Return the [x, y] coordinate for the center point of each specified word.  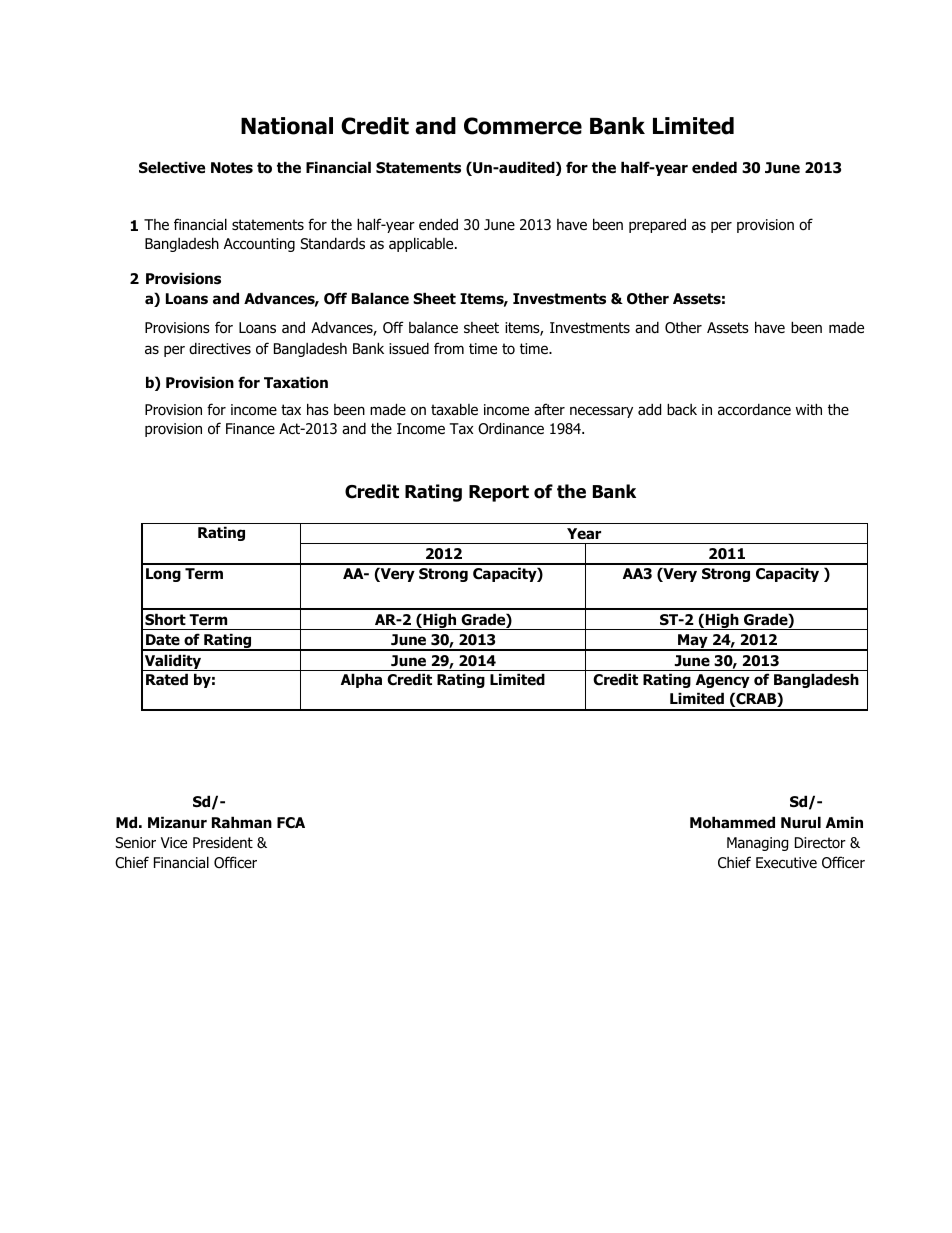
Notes [232, 168]
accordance [754, 410]
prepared [657, 226]
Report [499, 493]
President [223, 843]
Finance [250, 428]
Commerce [523, 126]
